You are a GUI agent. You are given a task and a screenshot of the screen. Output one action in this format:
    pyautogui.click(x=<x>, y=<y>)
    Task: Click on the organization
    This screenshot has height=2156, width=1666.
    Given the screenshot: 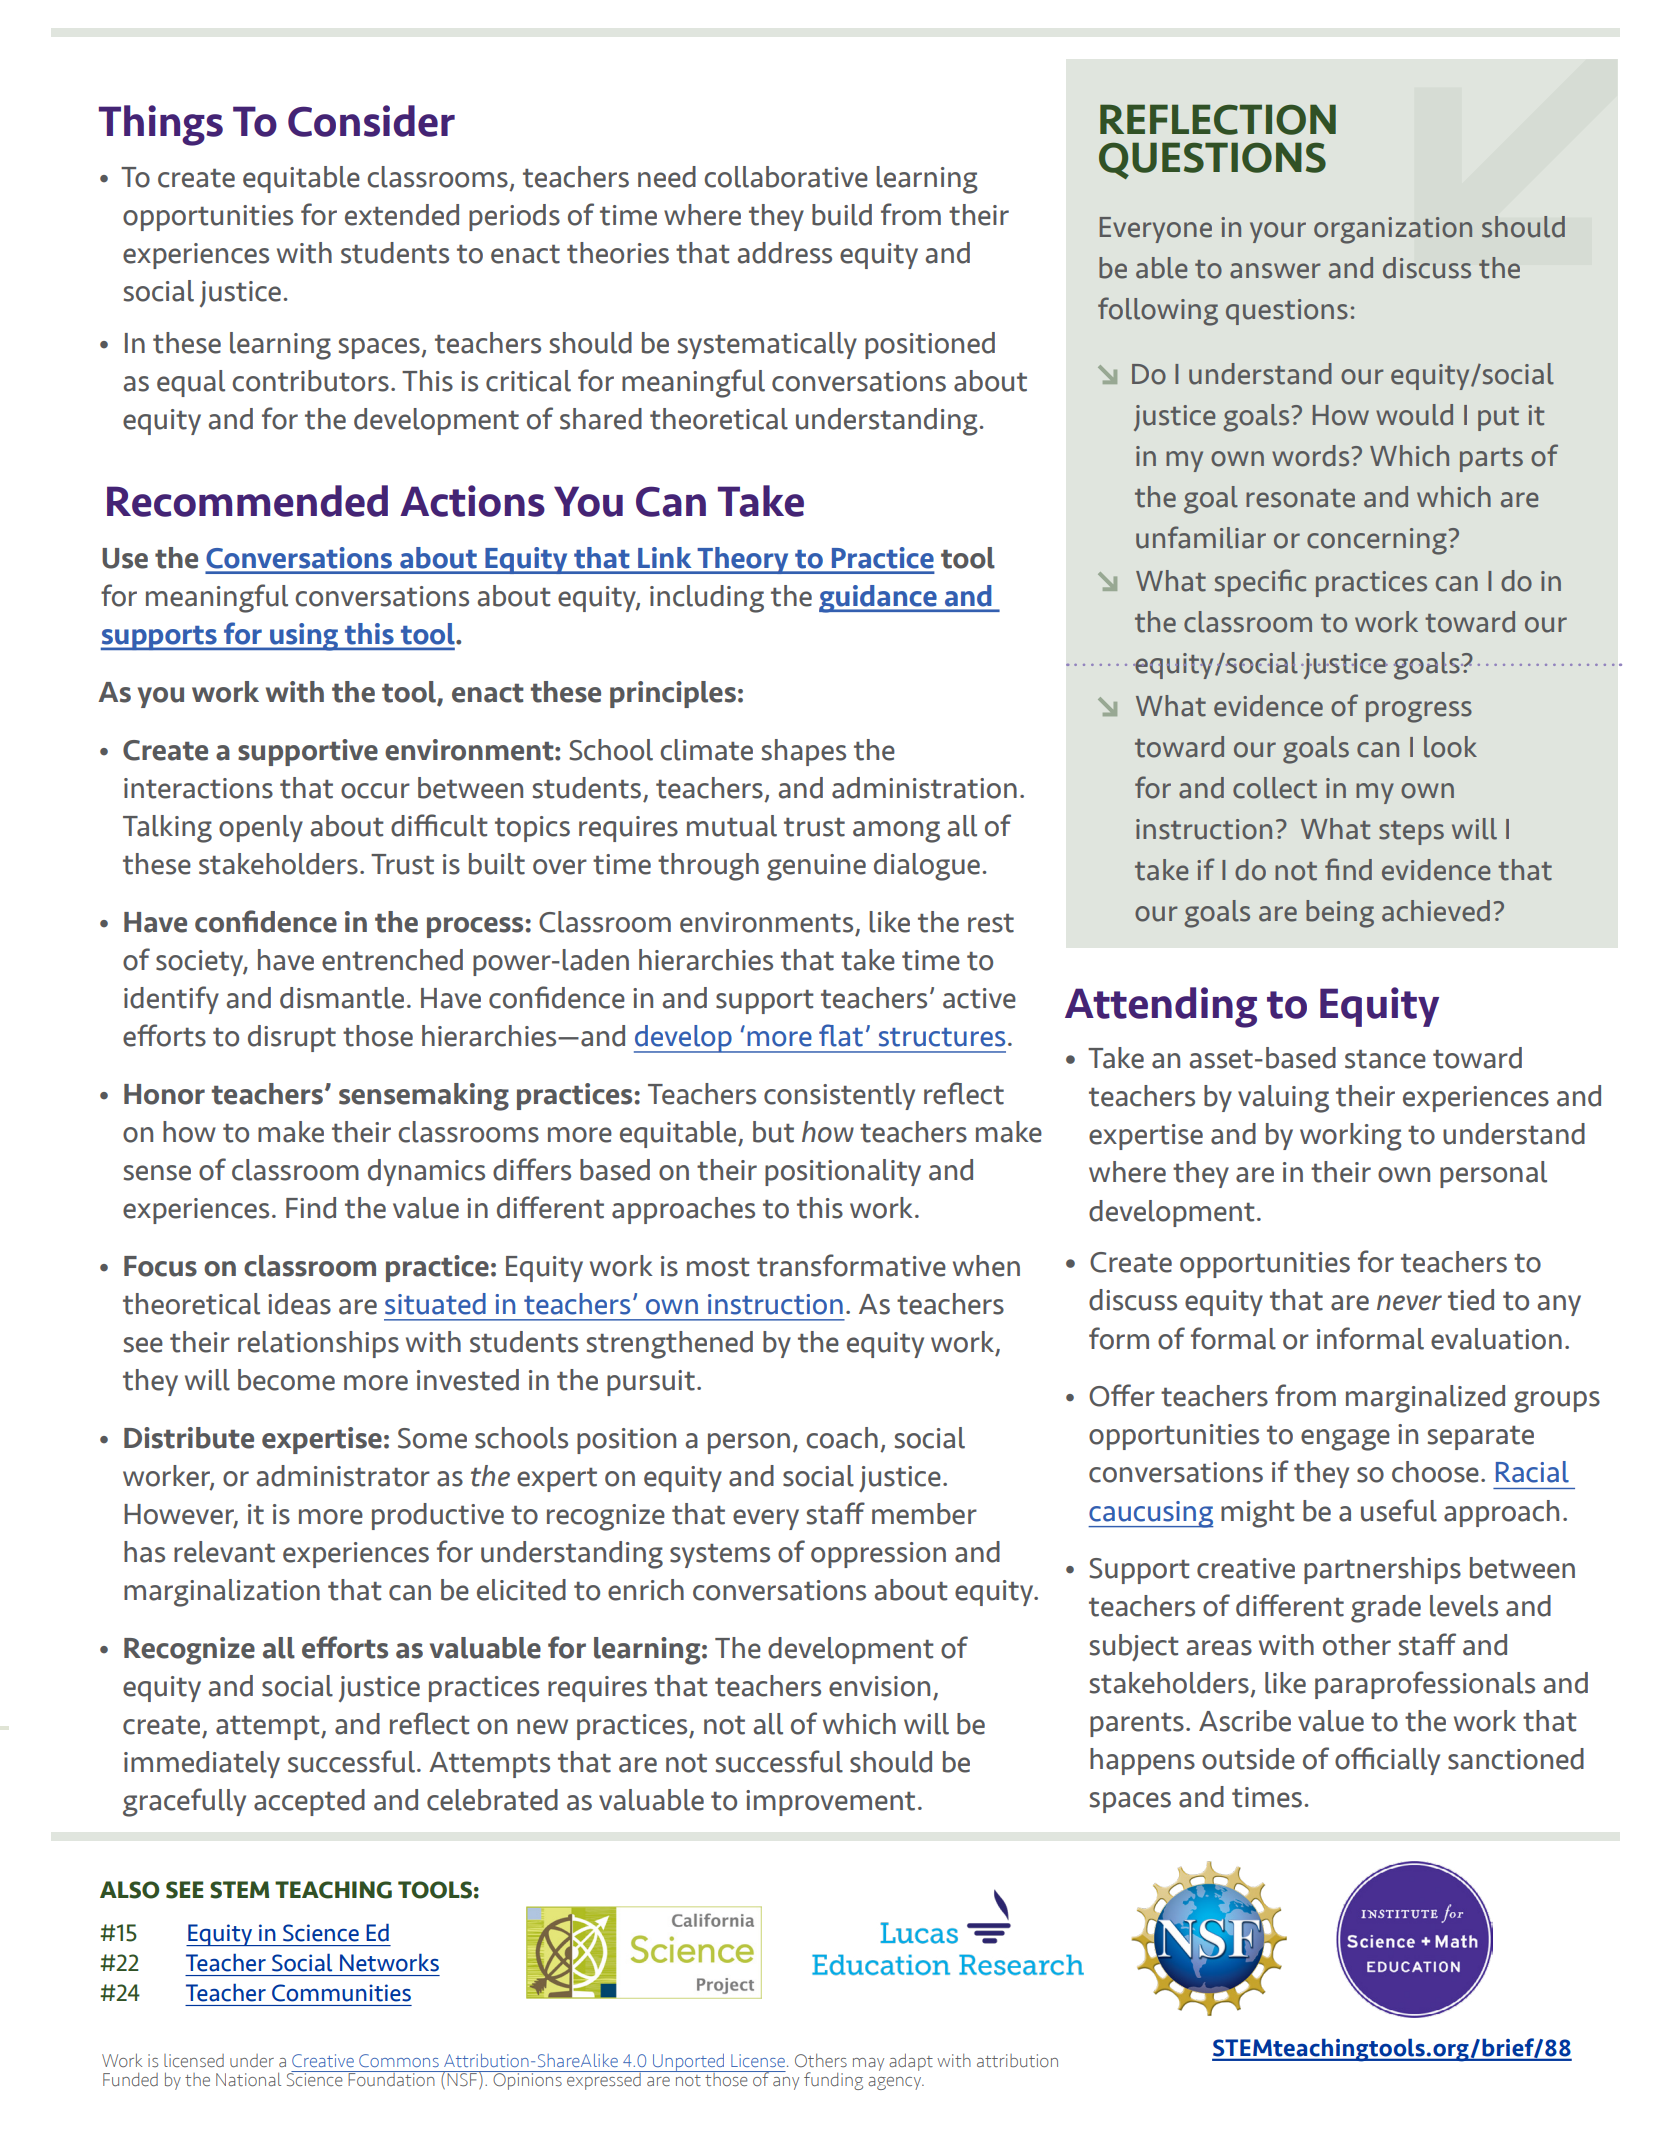 What is the action you would take?
    pyautogui.click(x=1393, y=230)
